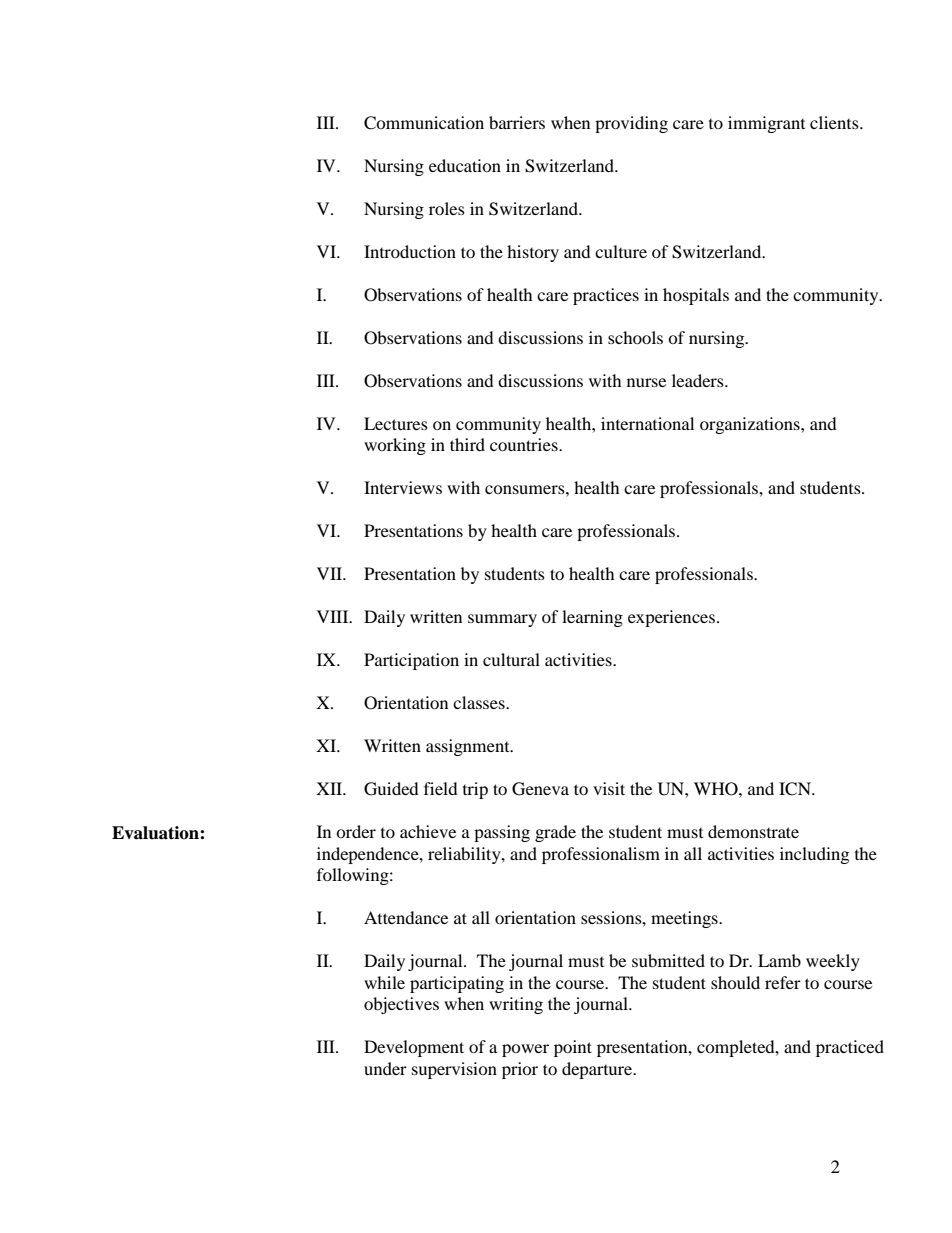  I want to click on XII, so click(330, 788).
